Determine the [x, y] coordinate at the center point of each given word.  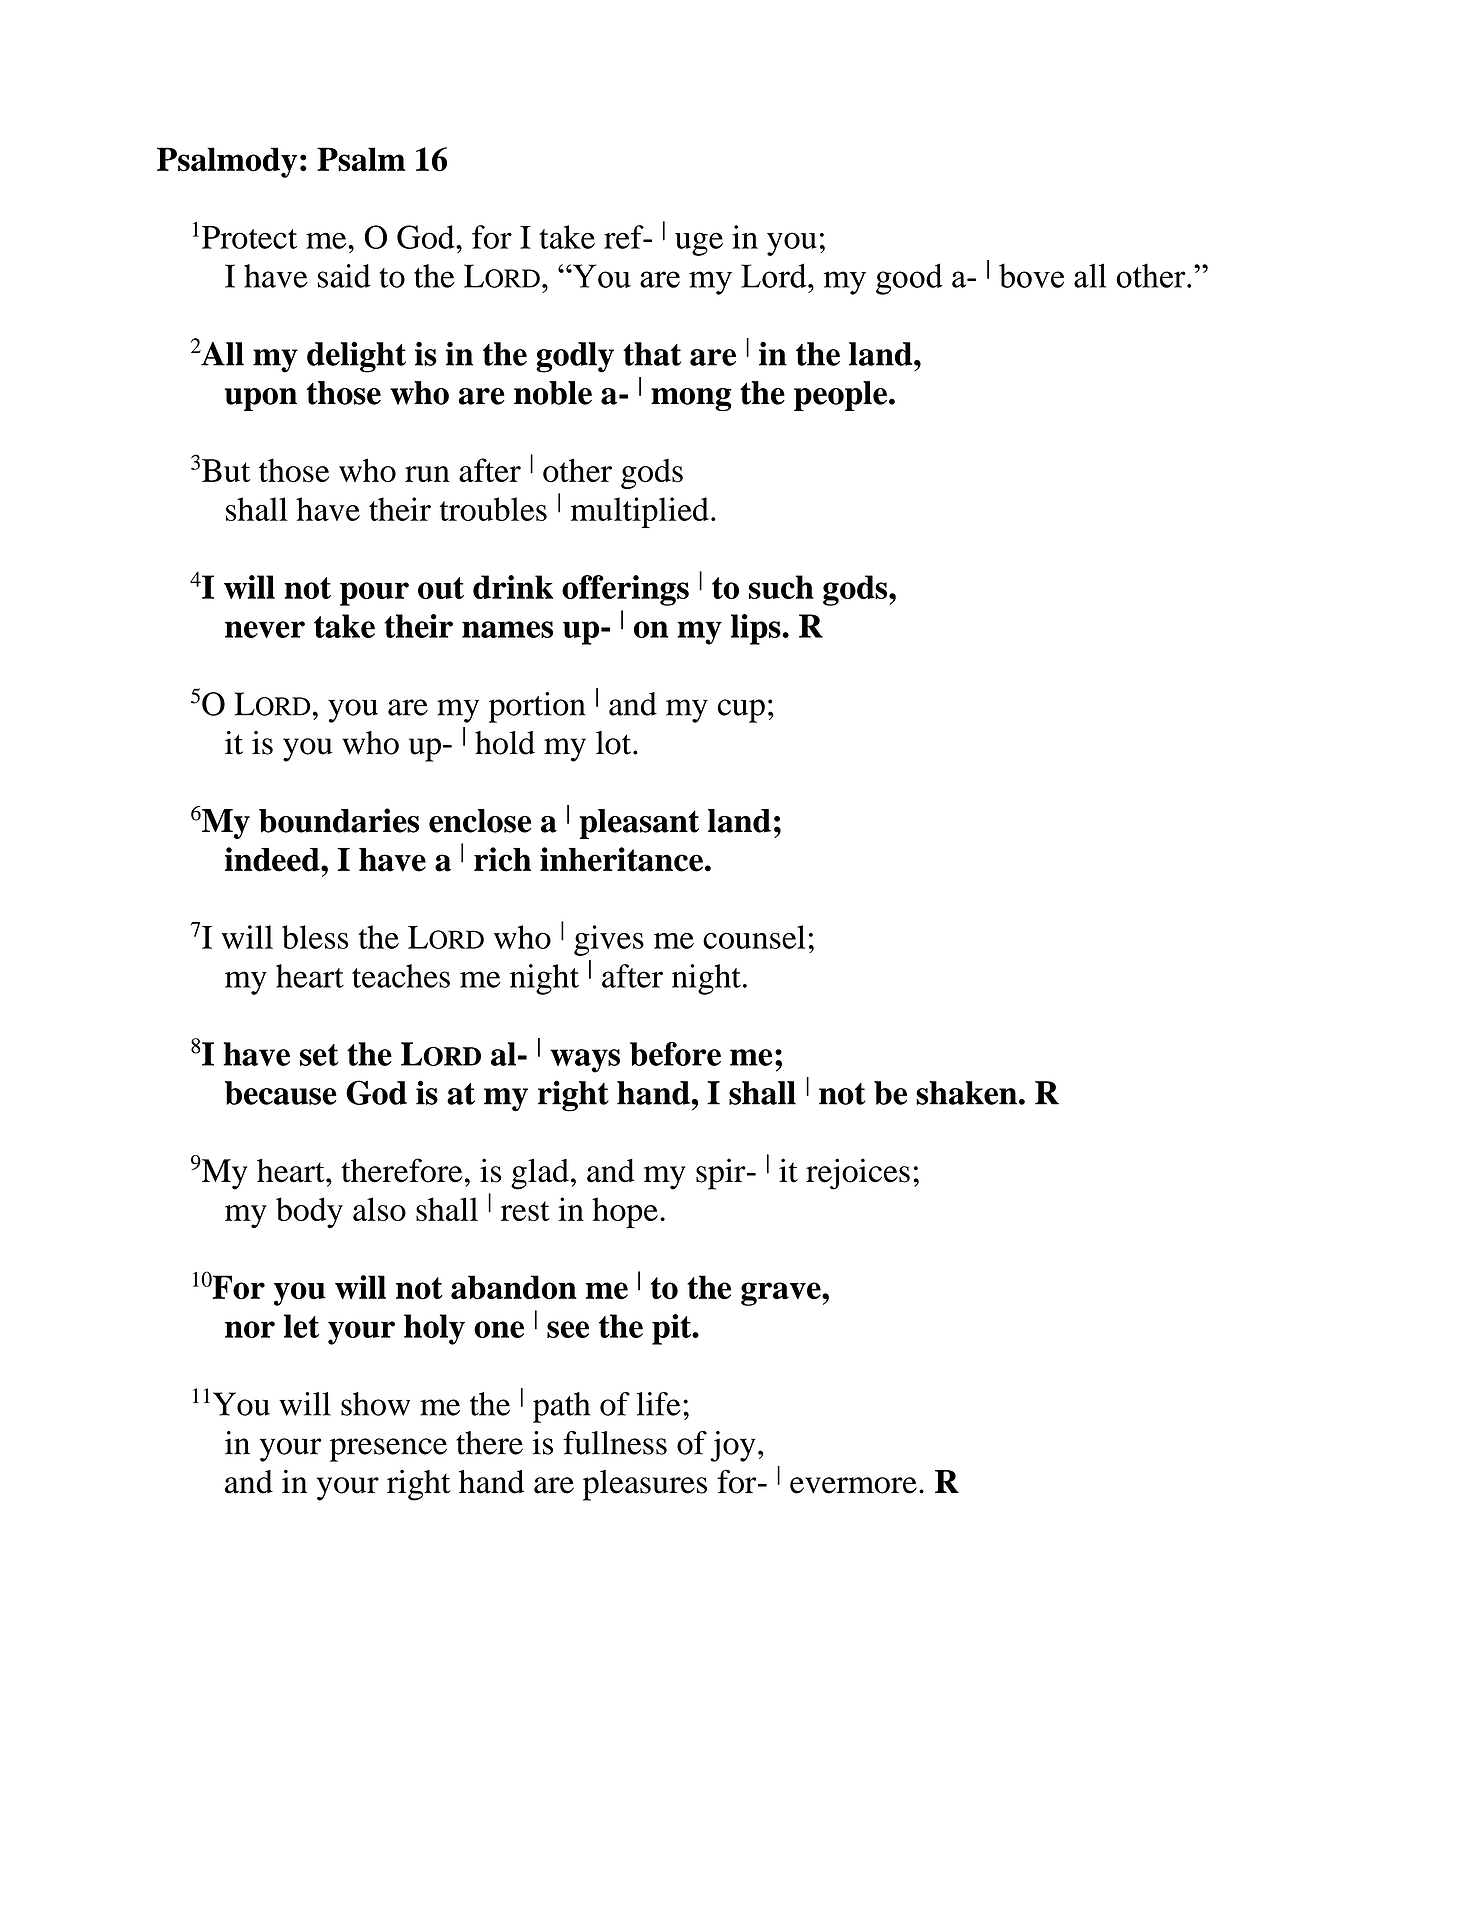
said [344, 276]
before [675, 1054]
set [319, 1055]
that [652, 354]
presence [388, 1450]
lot [615, 743]
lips [757, 629]
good [909, 279]
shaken [966, 1093]
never [265, 629]
